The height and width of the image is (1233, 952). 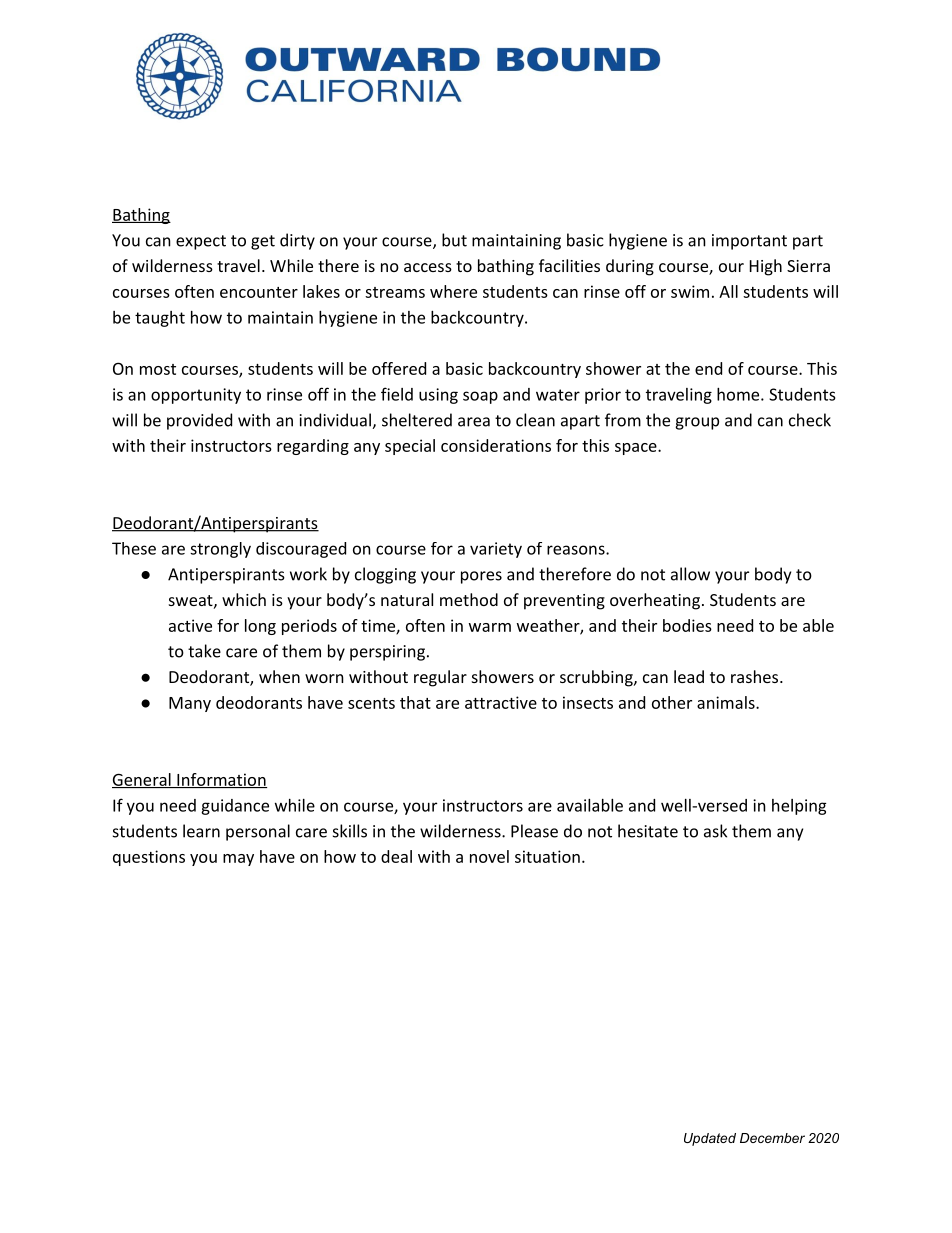 What do you see at coordinates (766, 267) in the image?
I see `High` at bounding box center [766, 267].
